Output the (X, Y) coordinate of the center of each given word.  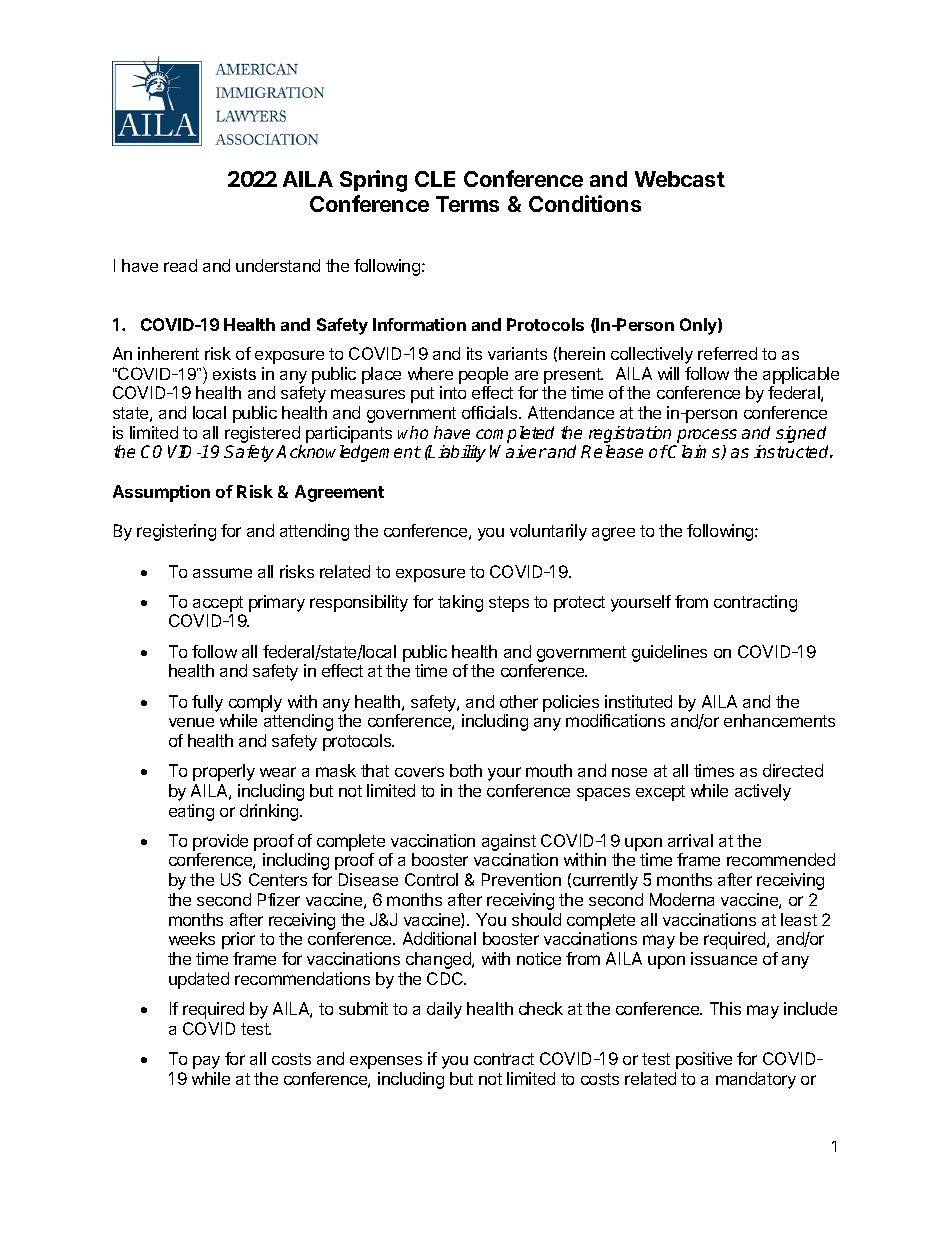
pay (206, 1062)
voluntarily (548, 532)
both (466, 770)
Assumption (161, 493)
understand (278, 265)
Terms (467, 204)
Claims (695, 452)
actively (763, 792)
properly (224, 772)
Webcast (680, 179)
